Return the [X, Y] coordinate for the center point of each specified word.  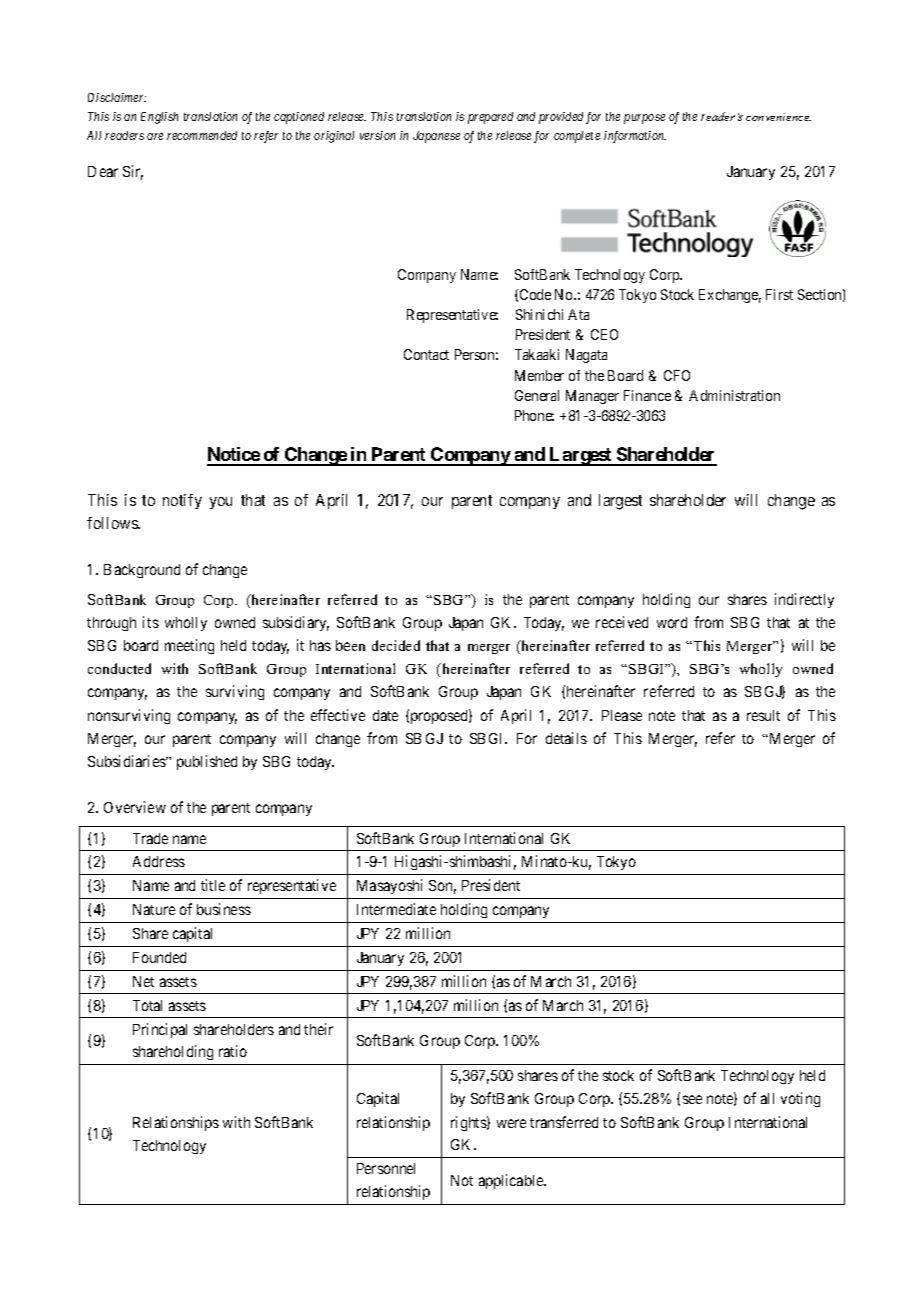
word [672, 622]
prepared [490, 118]
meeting [189, 646]
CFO [677, 375]
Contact [426, 354]
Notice [234, 456]
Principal [160, 1030]
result [763, 715]
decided [396, 645]
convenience [778, 117]
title [213, 885]
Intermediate [396, 909]
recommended [202, 135]
